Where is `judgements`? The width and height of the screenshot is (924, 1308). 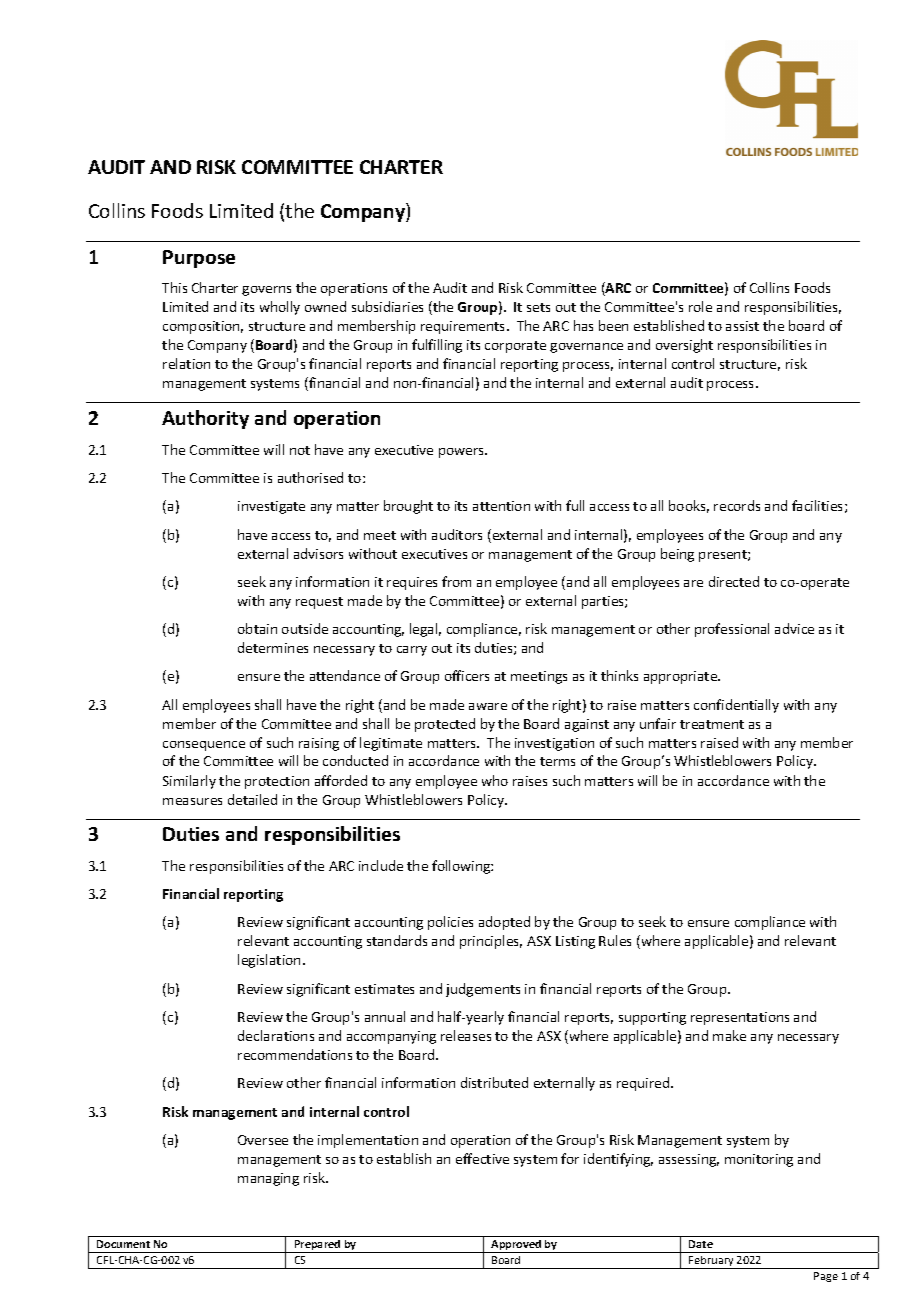 judgements is located at coordinates (483, 990).
